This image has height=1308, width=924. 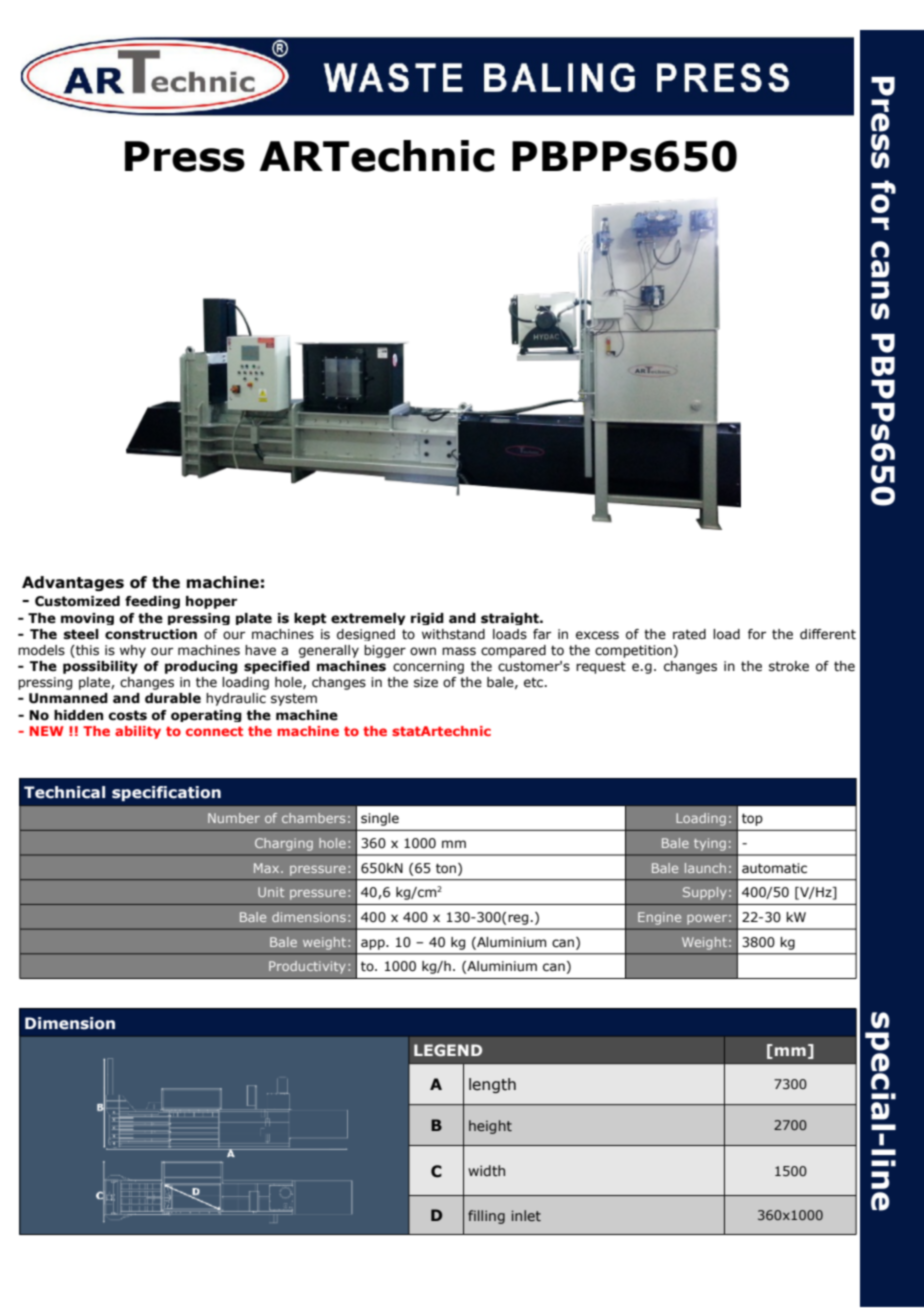 I want to click on top, so click(x=752, y=819).
